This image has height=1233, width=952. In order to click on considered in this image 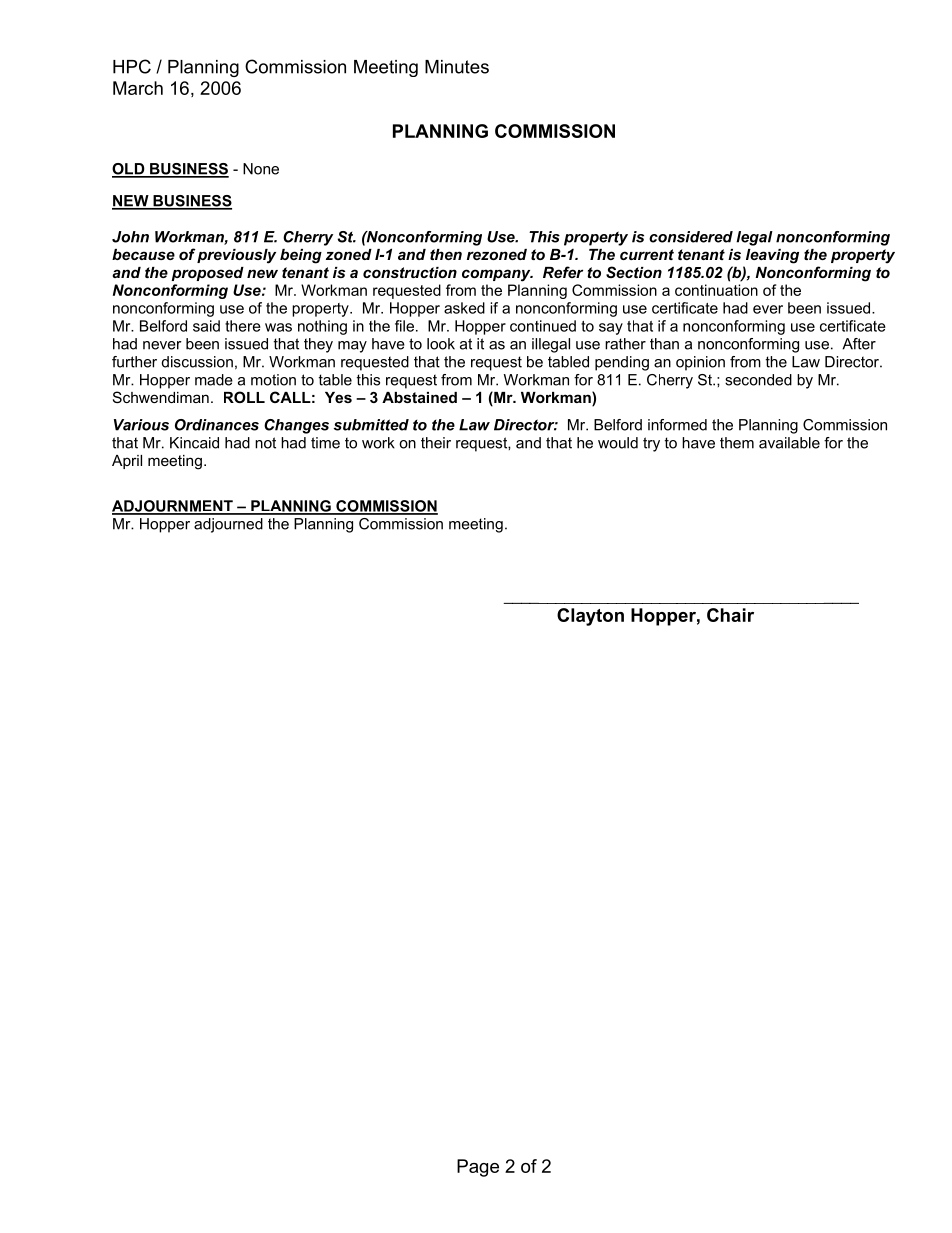, I will do `click(691, 237)`.
